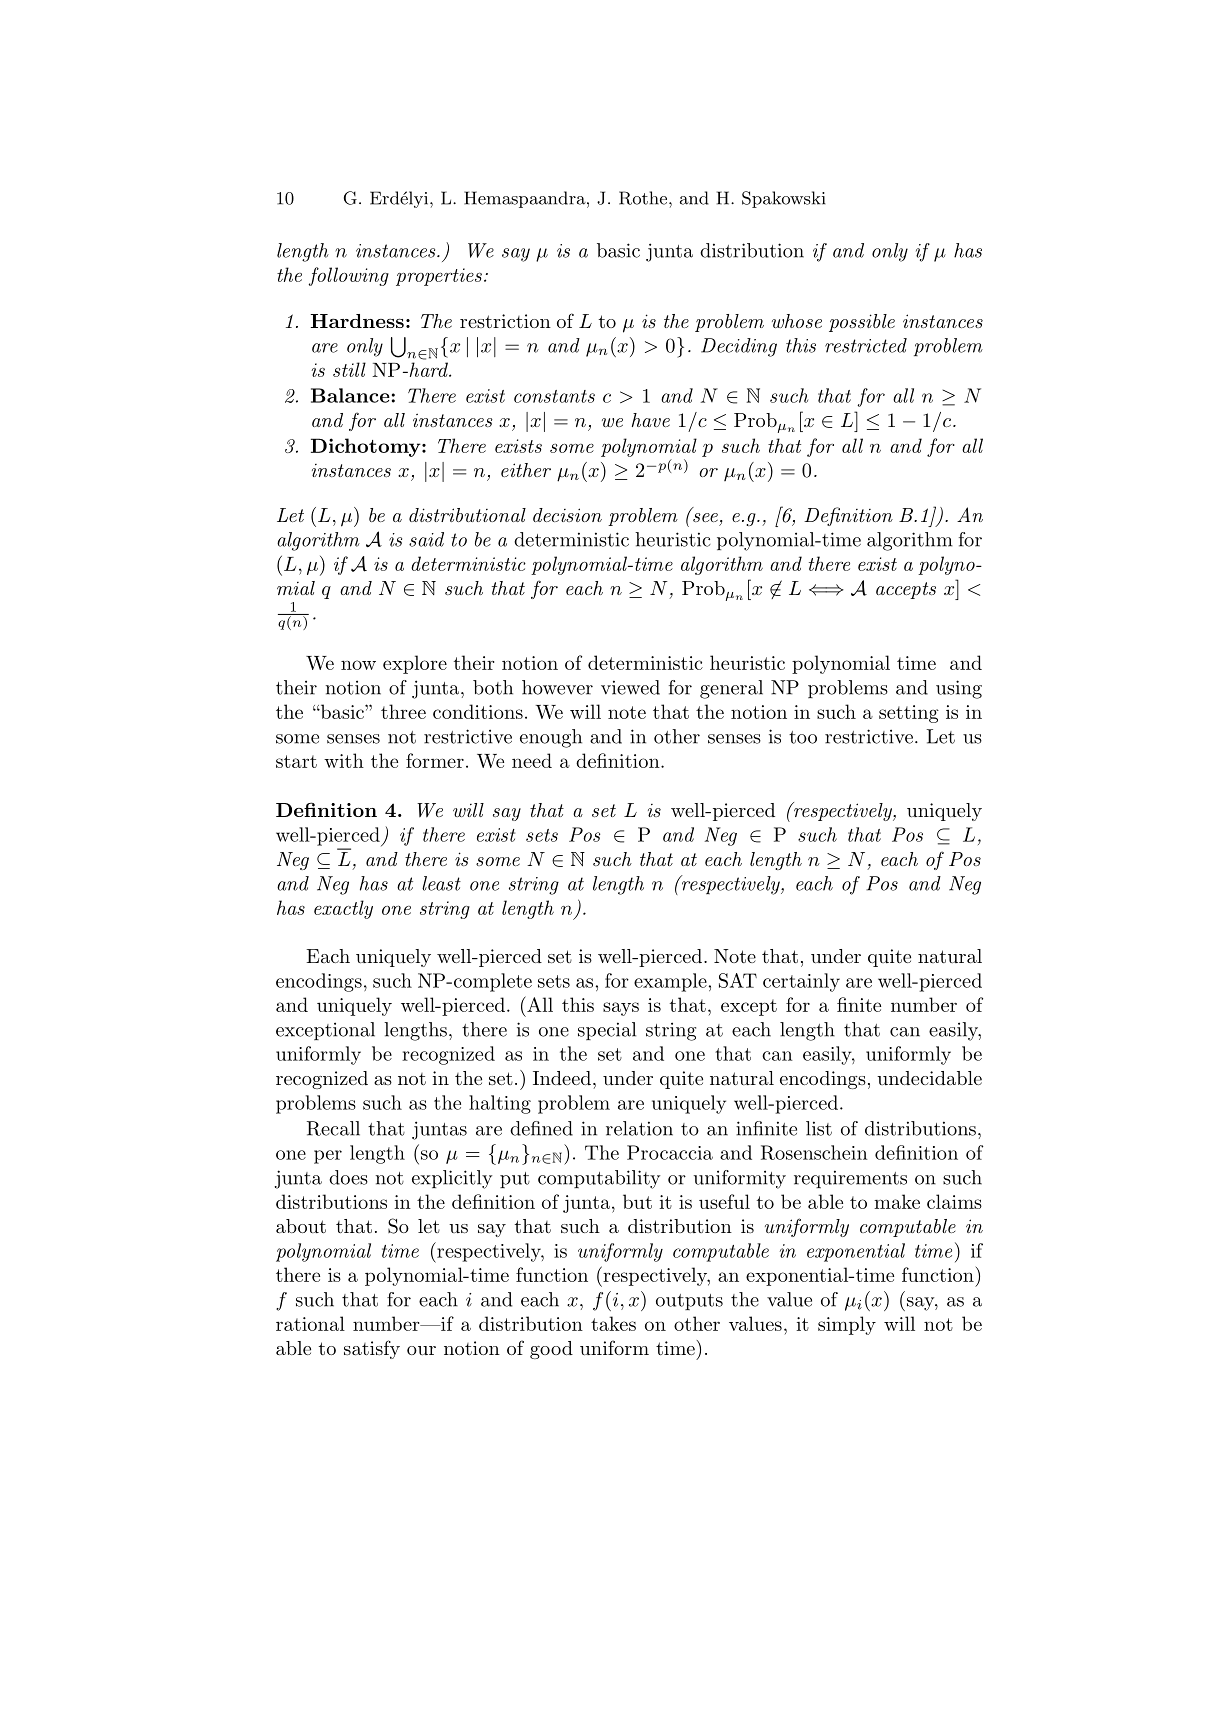 The height and width of the screenshot is (1721, 1216). What do you see at coordinates (739, 347) in the screenshot?
I see `Deciding` at bounding box center [739, 347].
